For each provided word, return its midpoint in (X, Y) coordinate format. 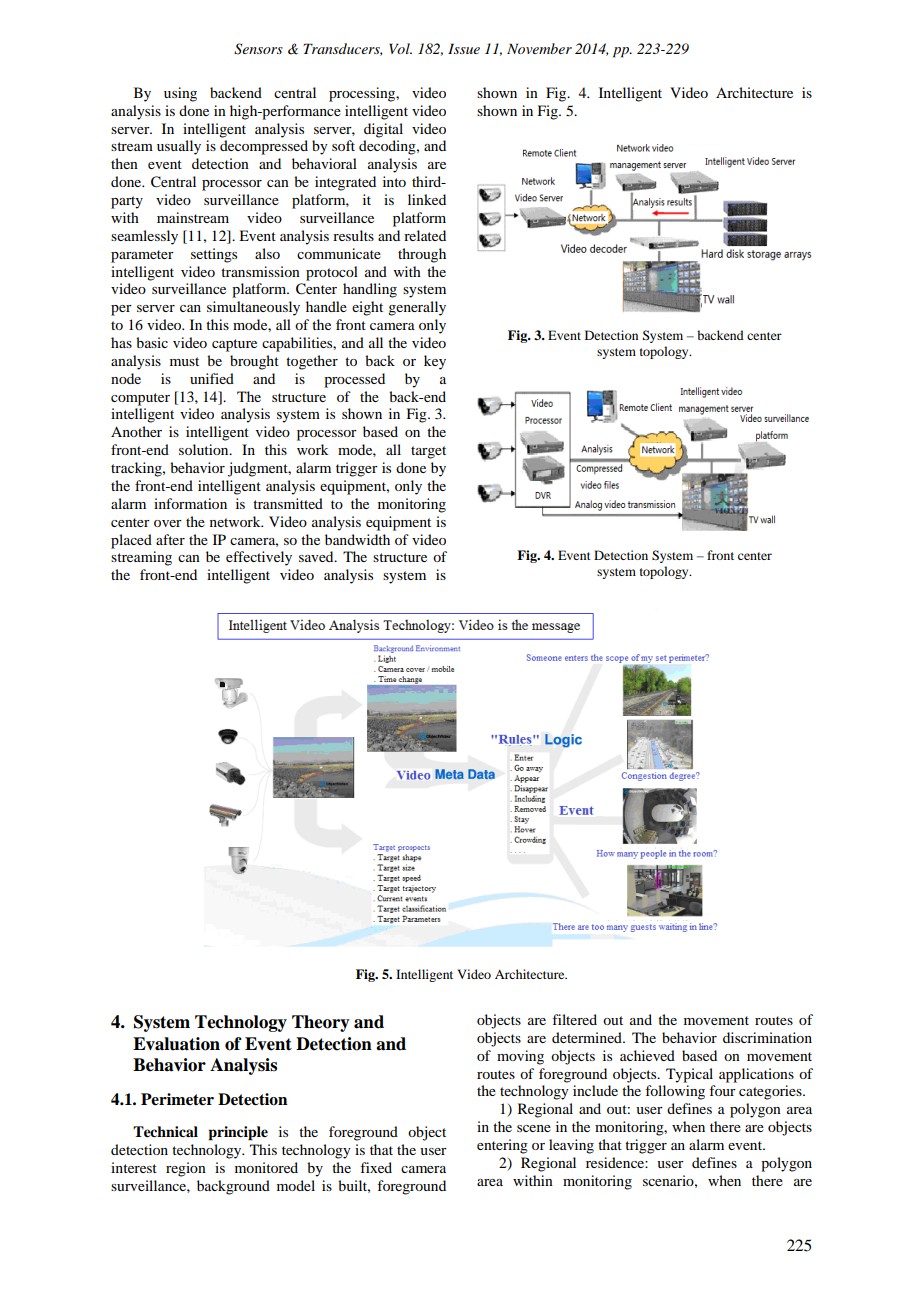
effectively (259, 558)
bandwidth (357, 539)
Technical (165, 1132)
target (428, 452)
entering (502, 1146)
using (180, 94)
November (539, 48)
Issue (464, 48)
